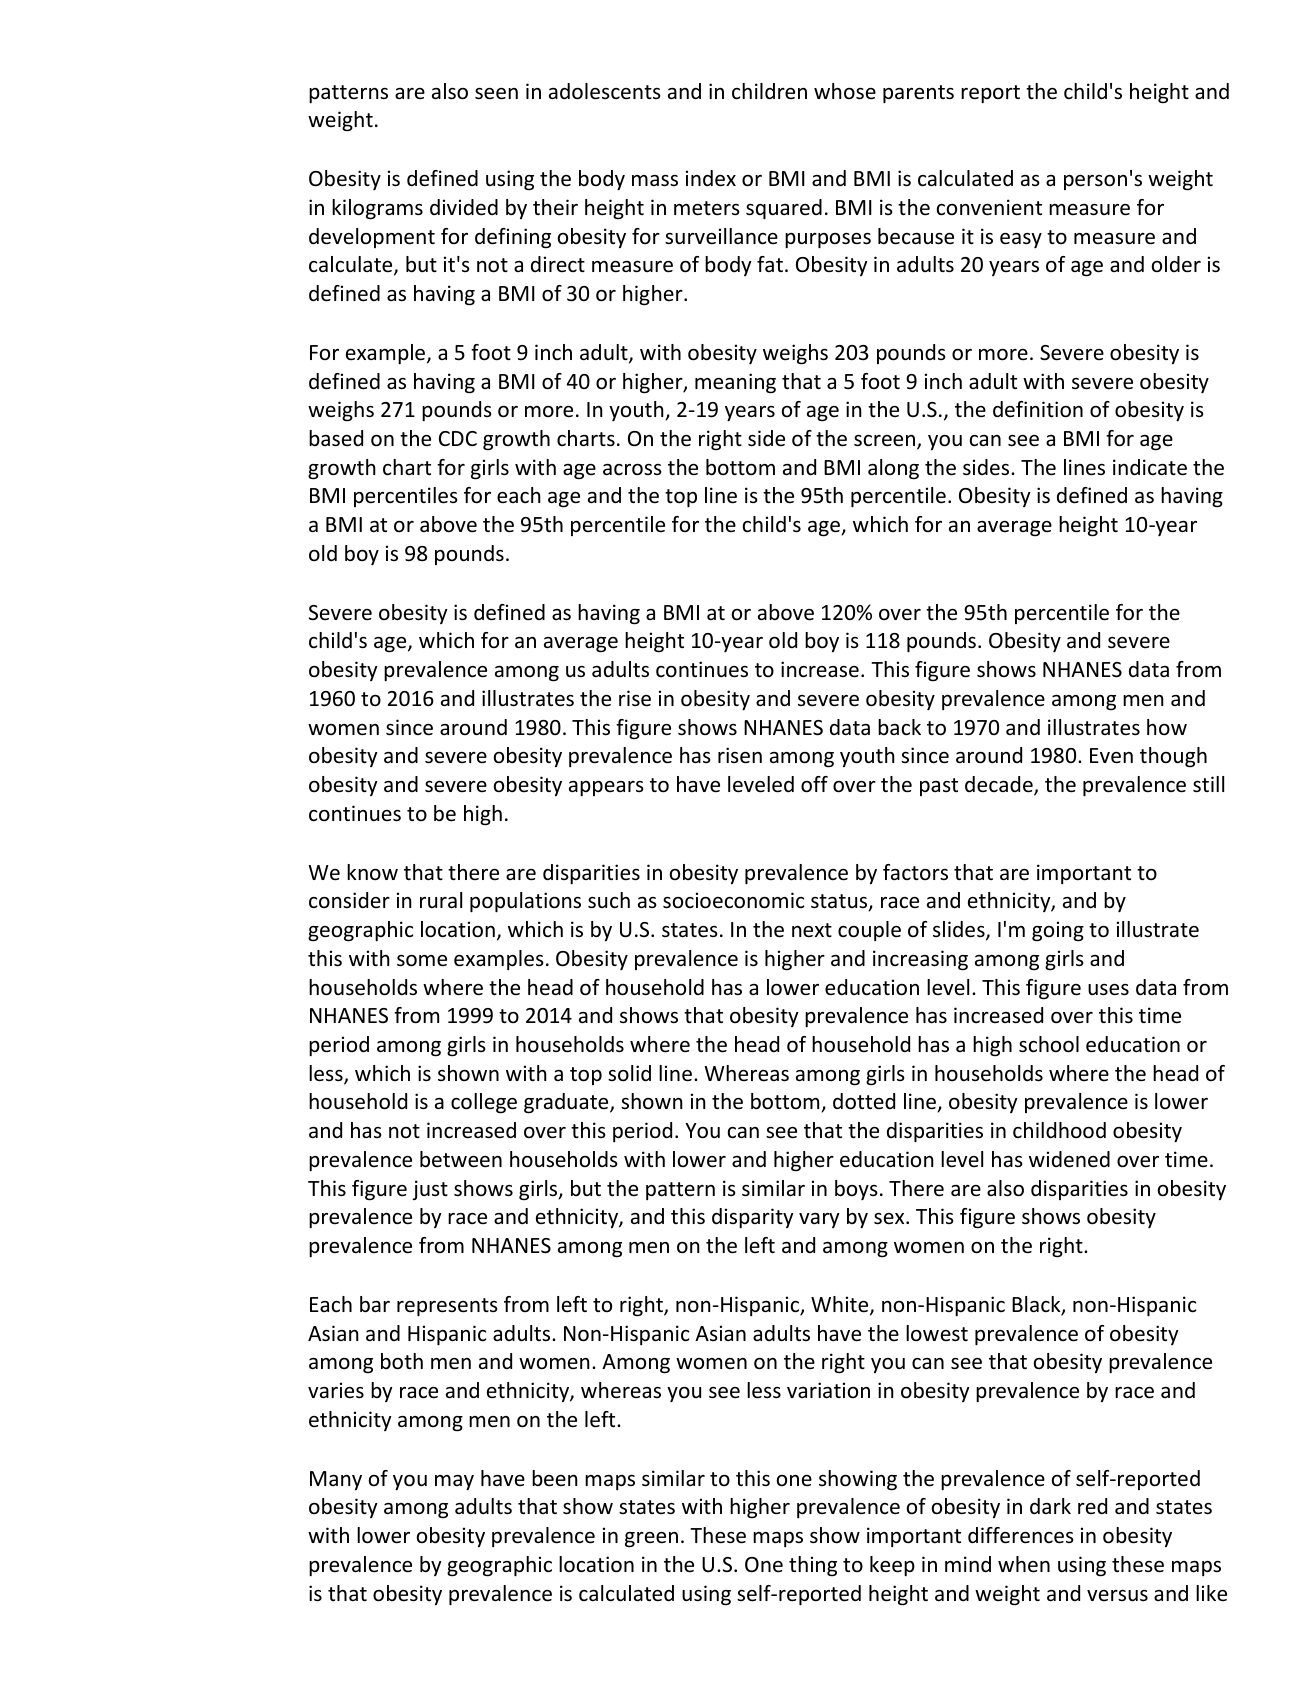 The height and width of the screenshot is (1695, 1309). What do you see at coordinates (496, 94) in the screenshot?
I see `seen` at bounding box center [496, 94].
